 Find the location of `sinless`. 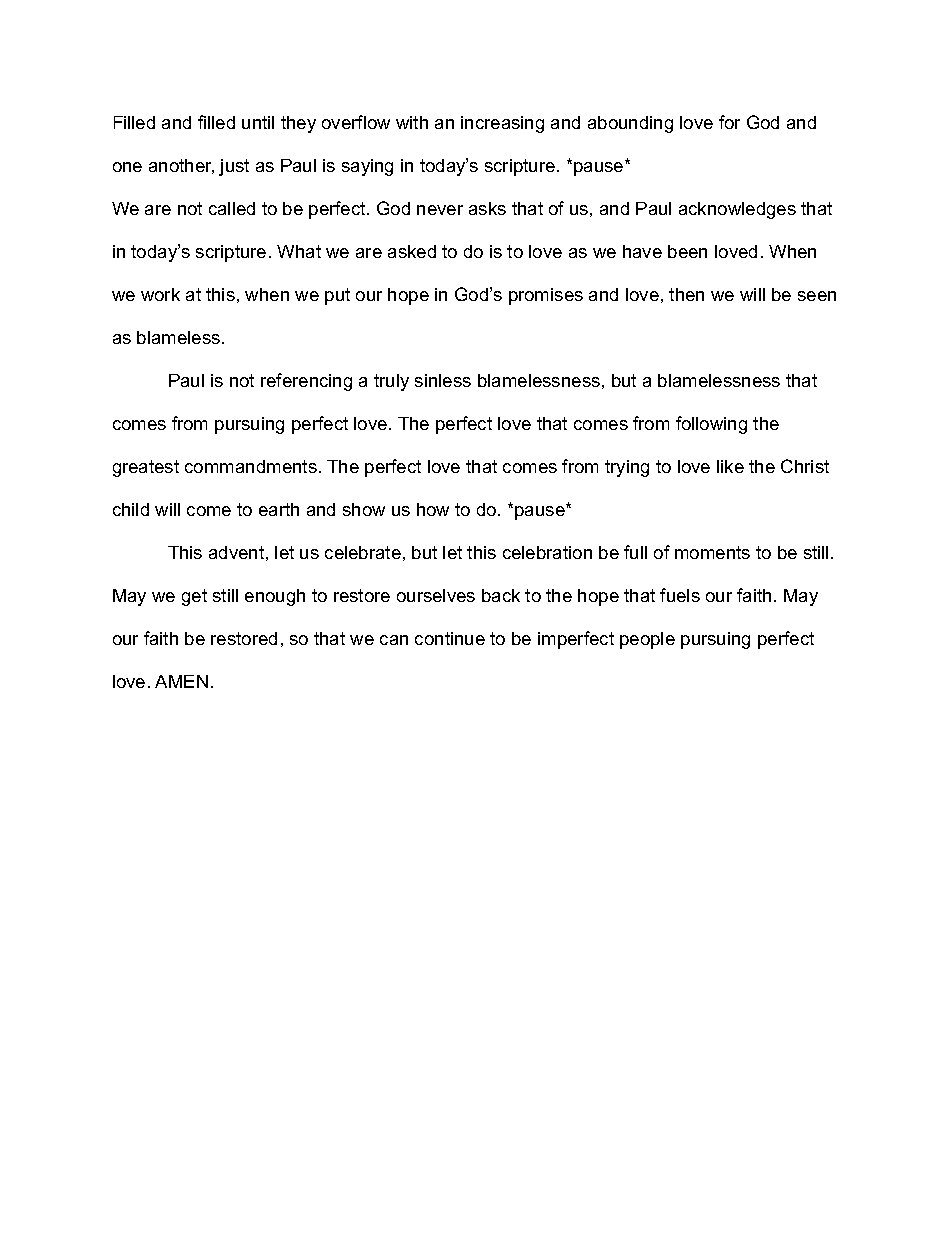

sinless is located at coordinates (443, 380).
